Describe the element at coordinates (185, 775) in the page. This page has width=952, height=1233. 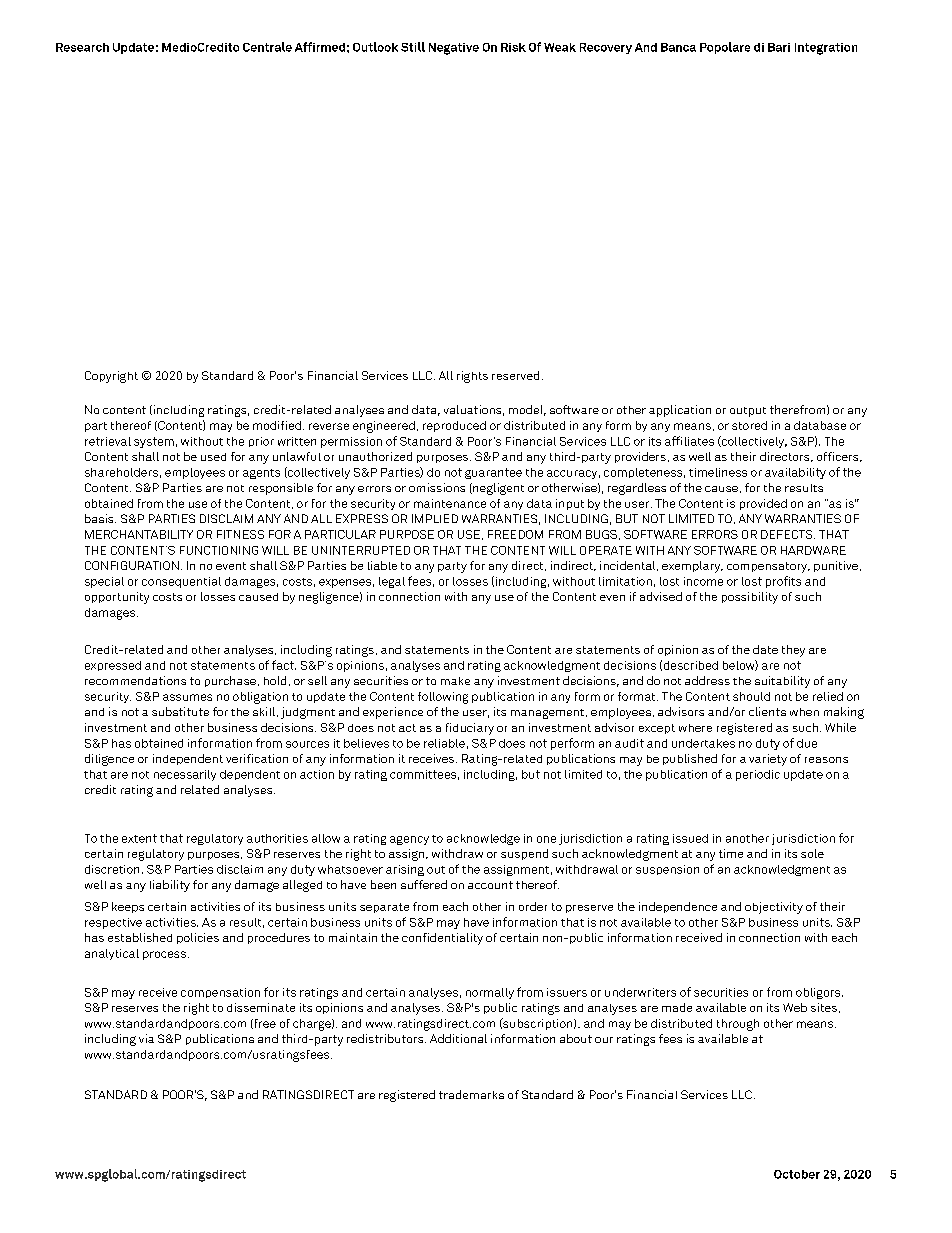
I see `necessarily` at that location.
